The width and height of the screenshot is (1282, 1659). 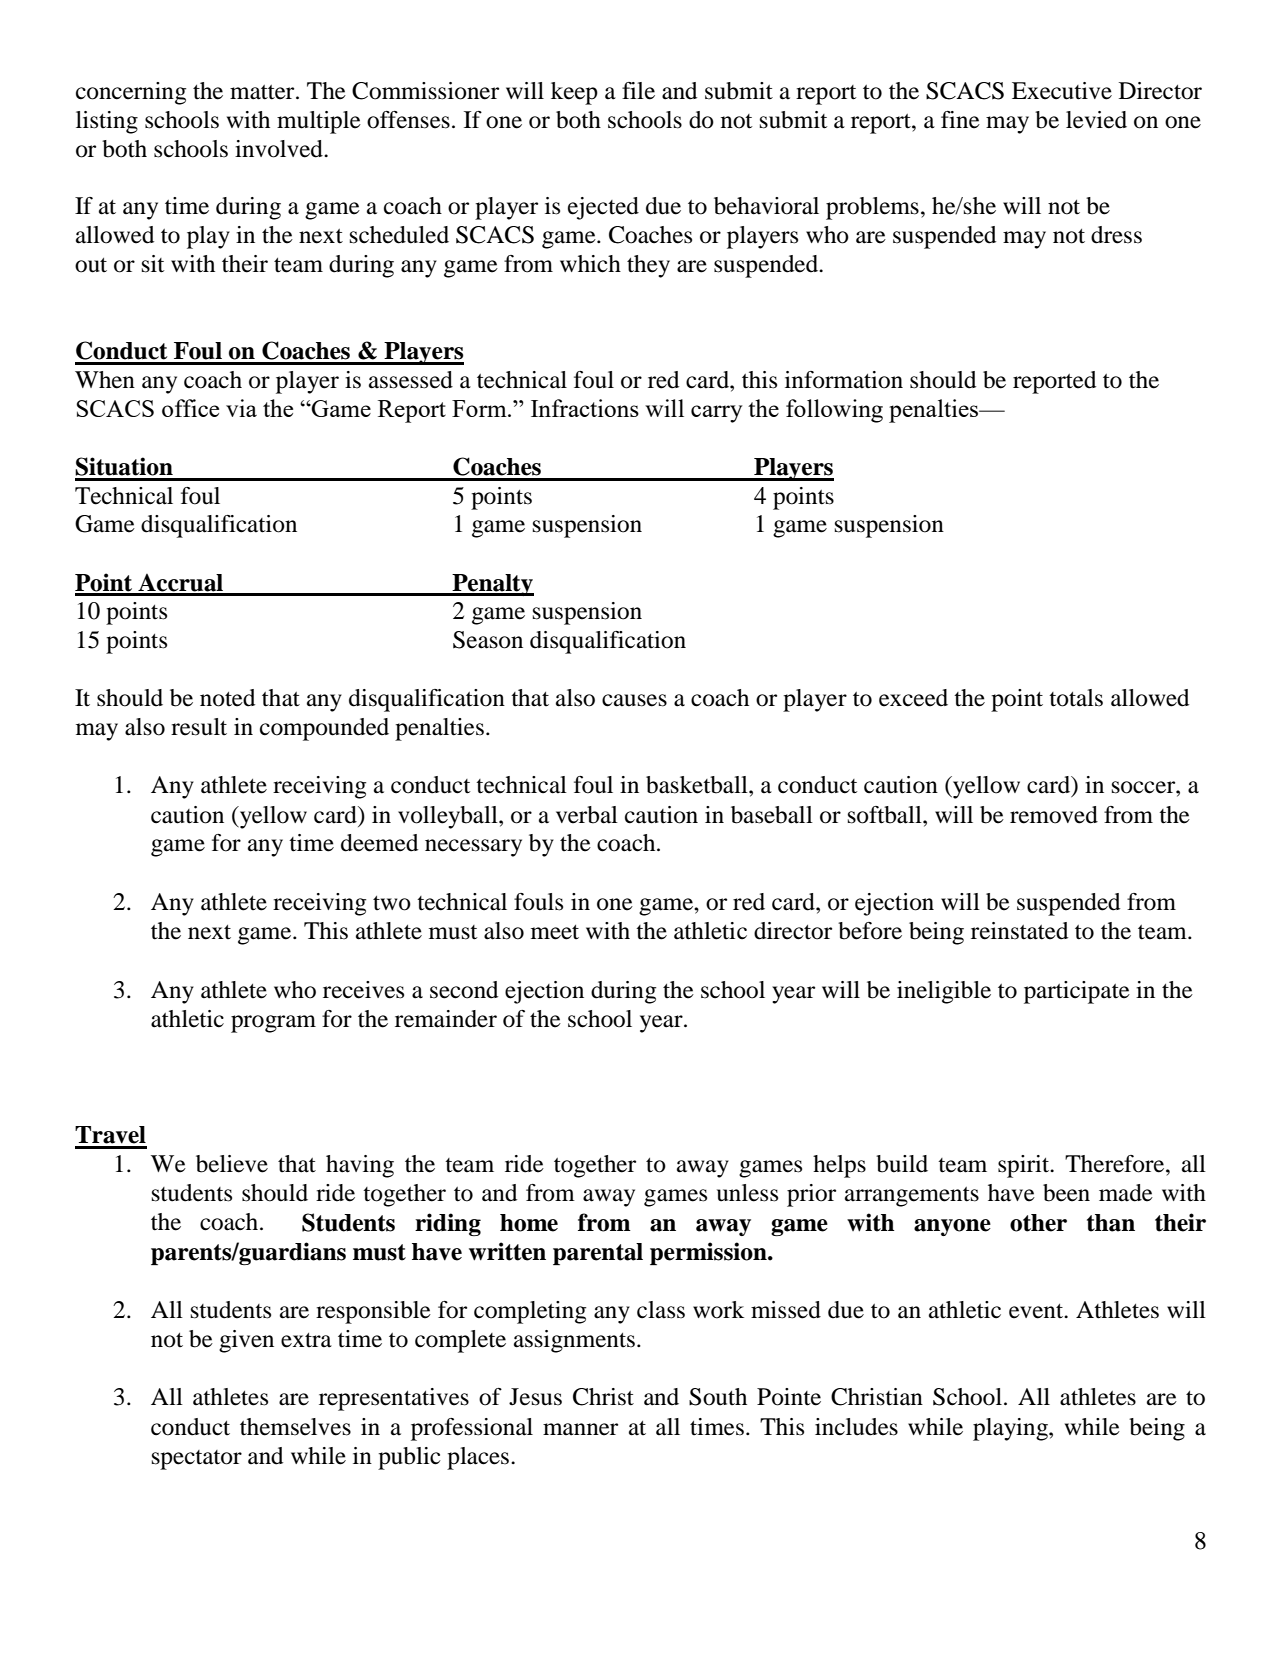 What do you see at coordinates (273, 1024) in the screenshot?
I see `program` at bounding box center [273, 1024].
